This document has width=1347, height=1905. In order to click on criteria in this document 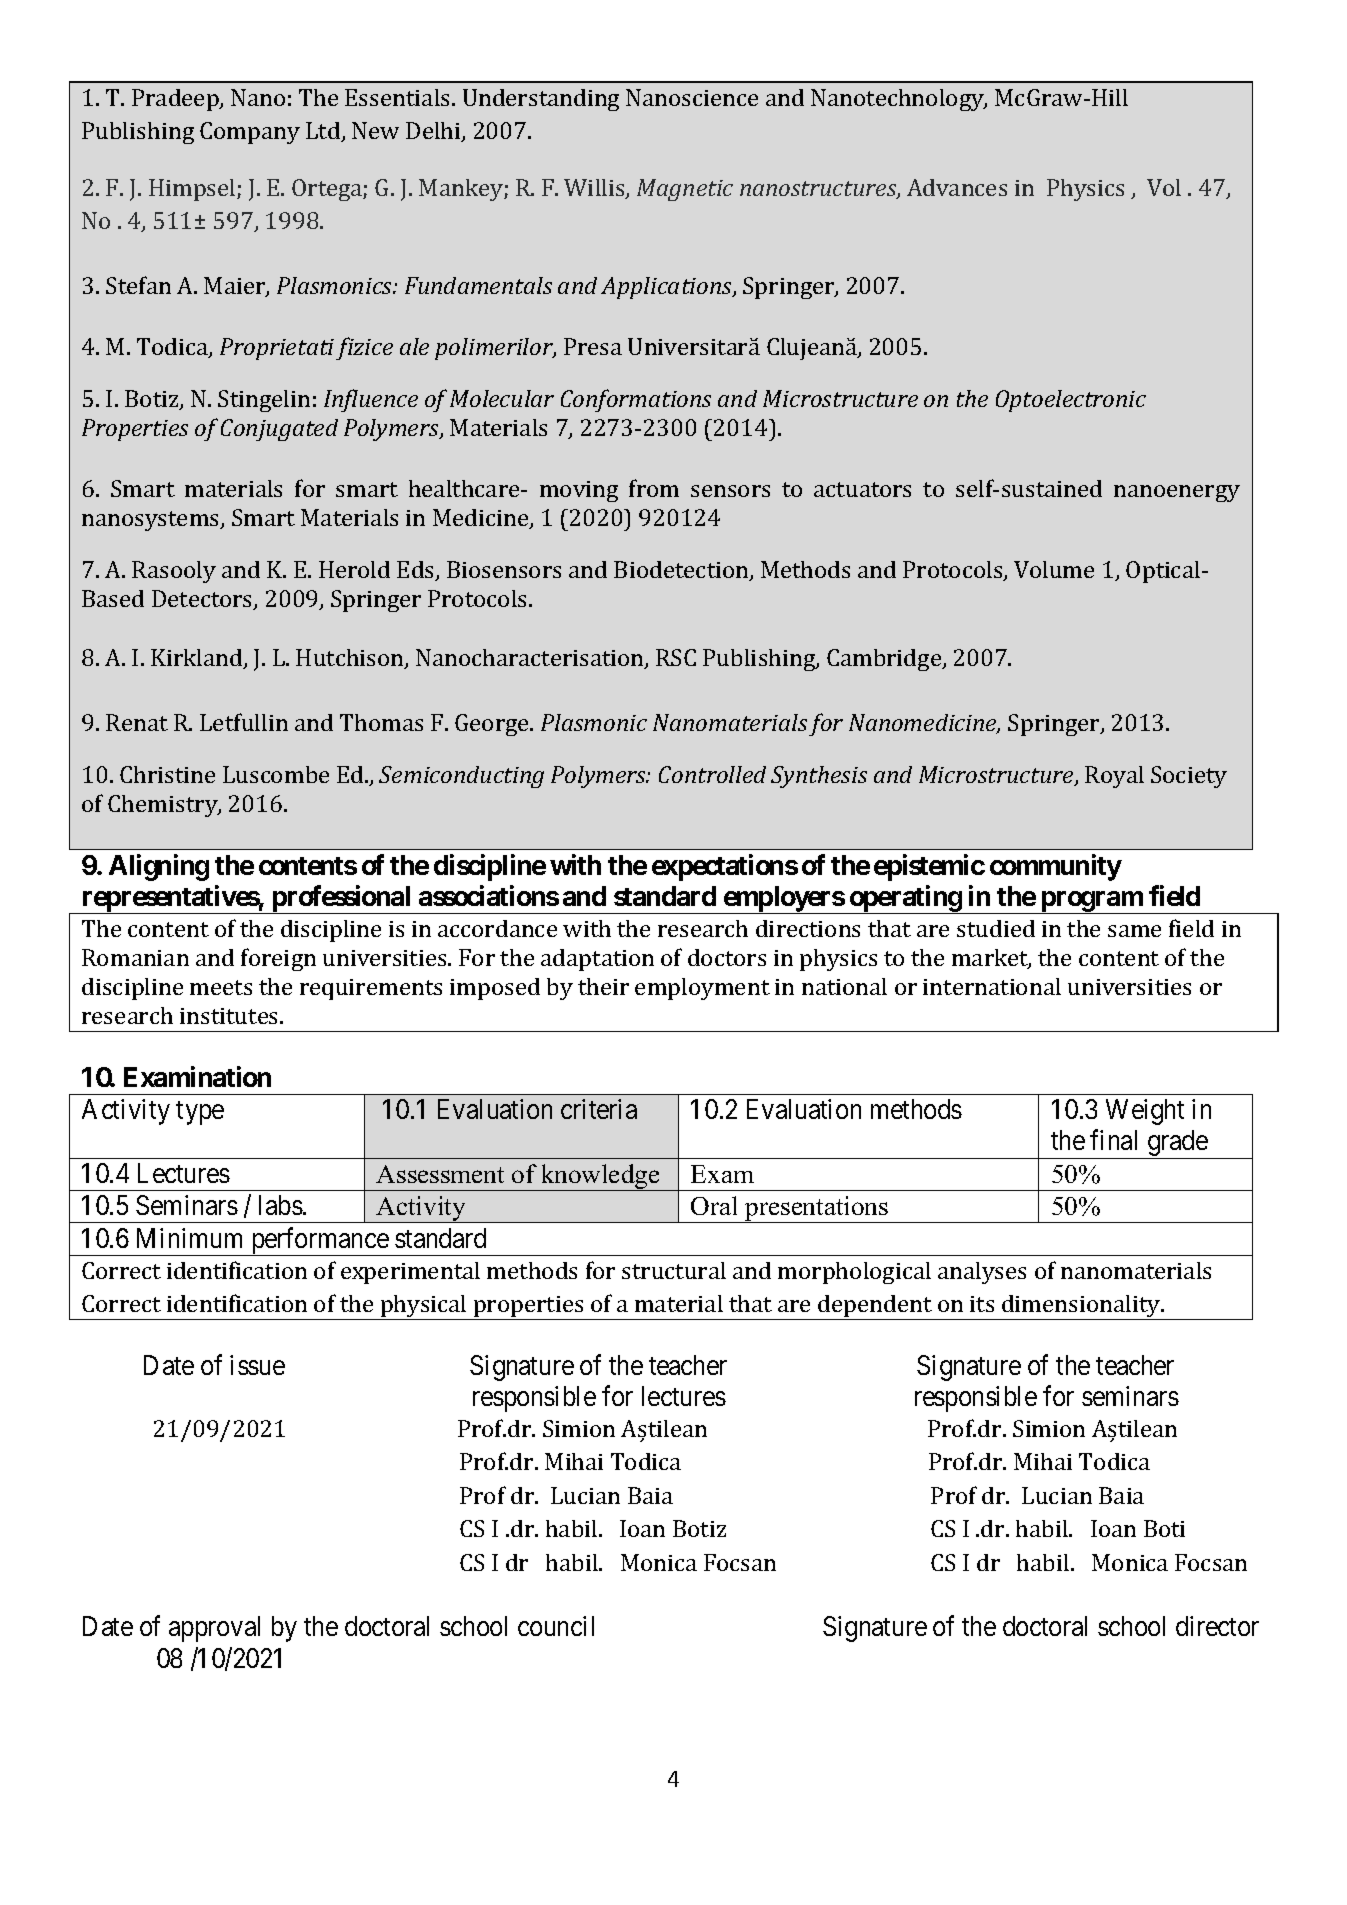, I will do `click(599, 1109)`.
